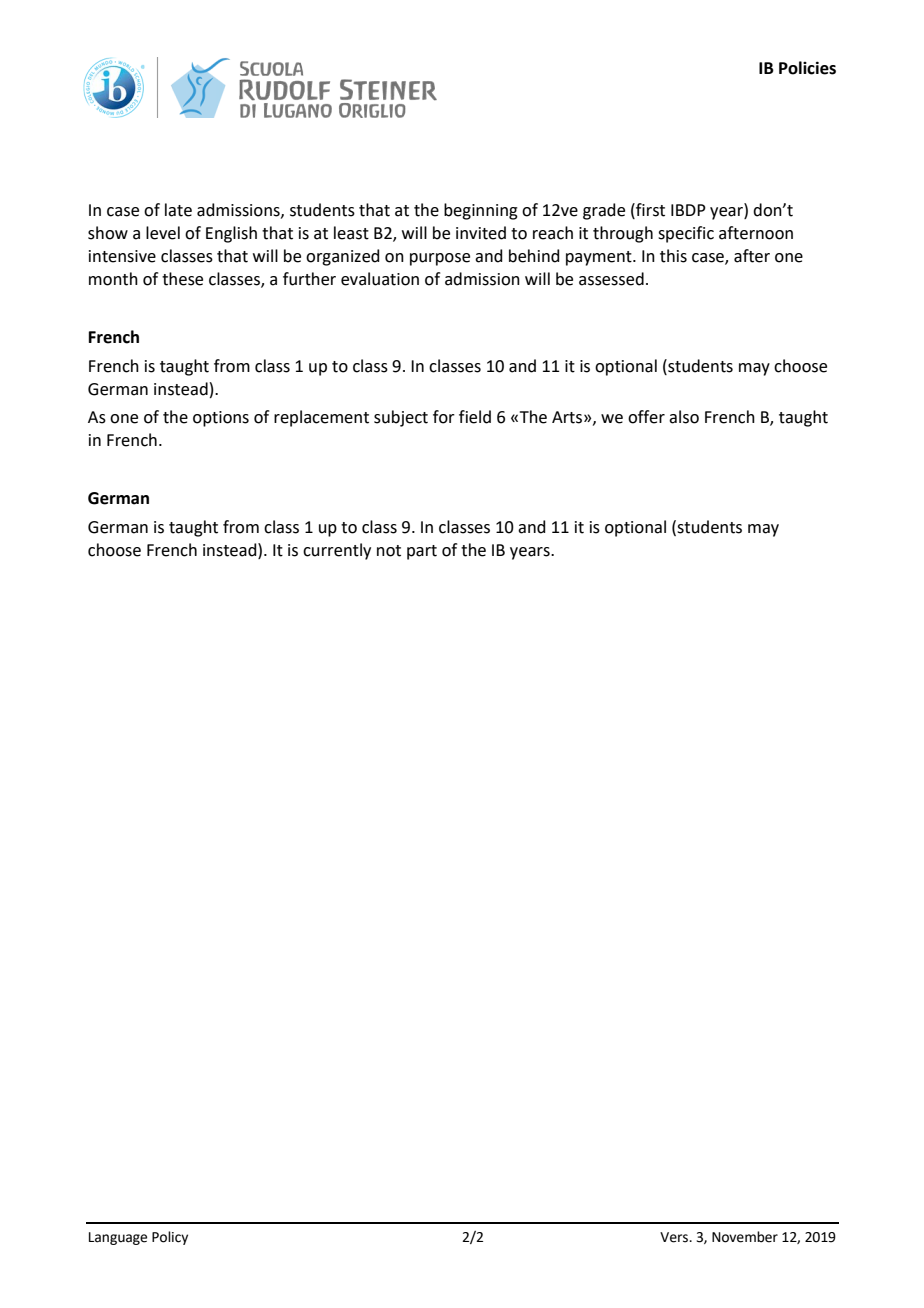 The height and width of the image is (1308, 924). What do you see at coordinates (178, 210) in the image?
I see `late` at bounding box center [178, 210].
